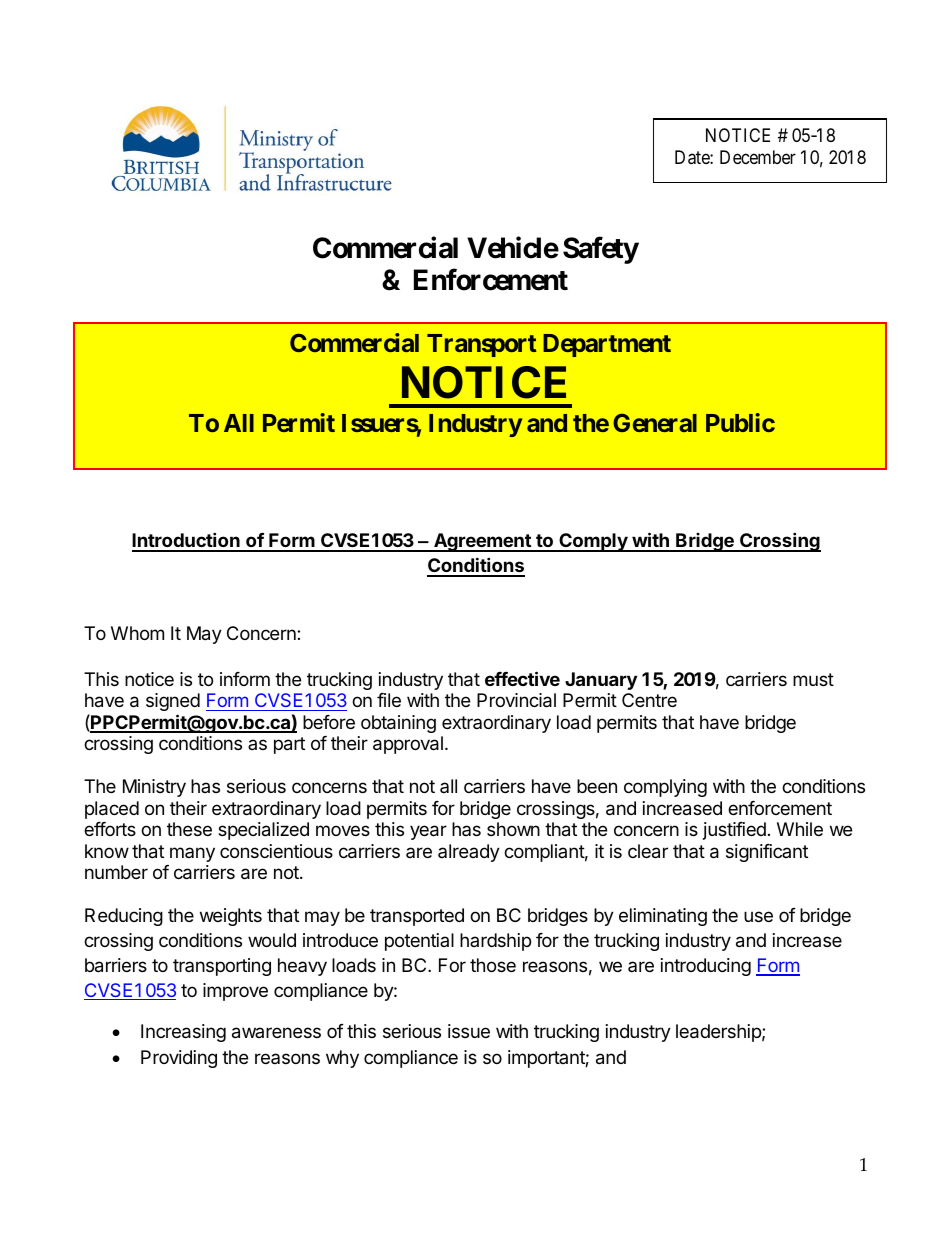  Describe the element at coordinates (493, 965) in the screenshot. I see `those` at that location.
